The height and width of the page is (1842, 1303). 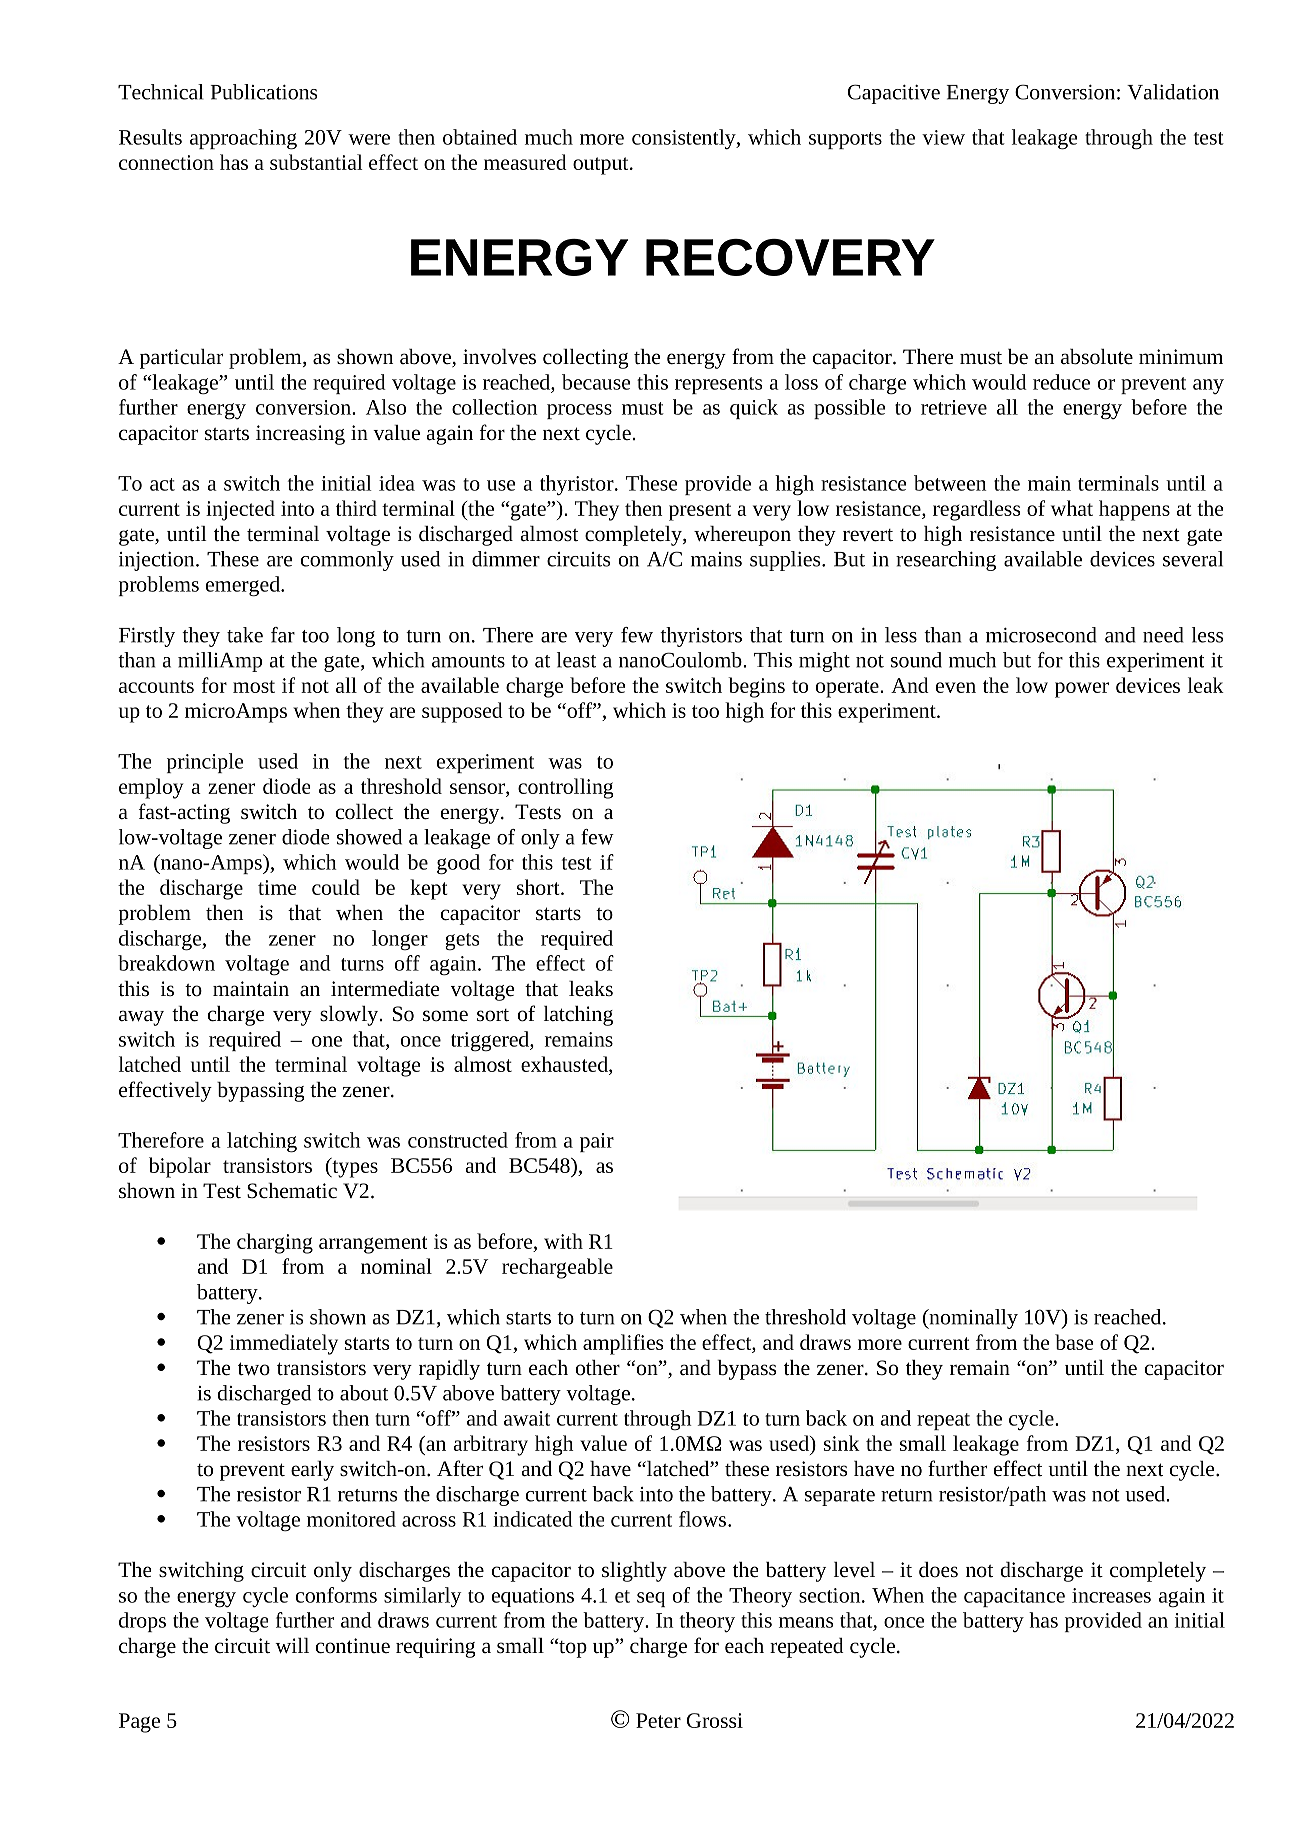 I want to click on base, so click(x=1074, y=1342).
